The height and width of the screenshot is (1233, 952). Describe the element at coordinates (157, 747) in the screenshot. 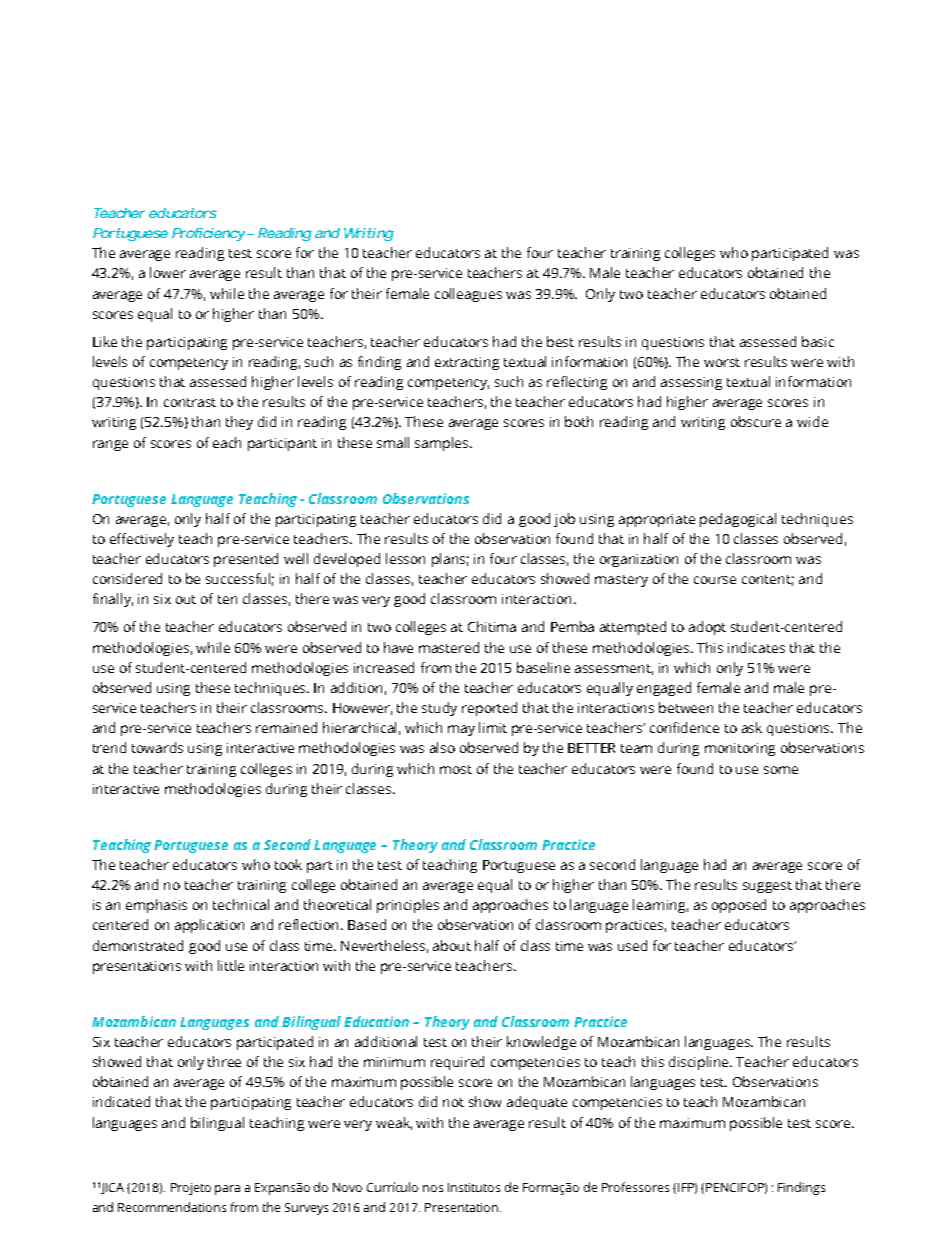

I see `towards` at that location.
